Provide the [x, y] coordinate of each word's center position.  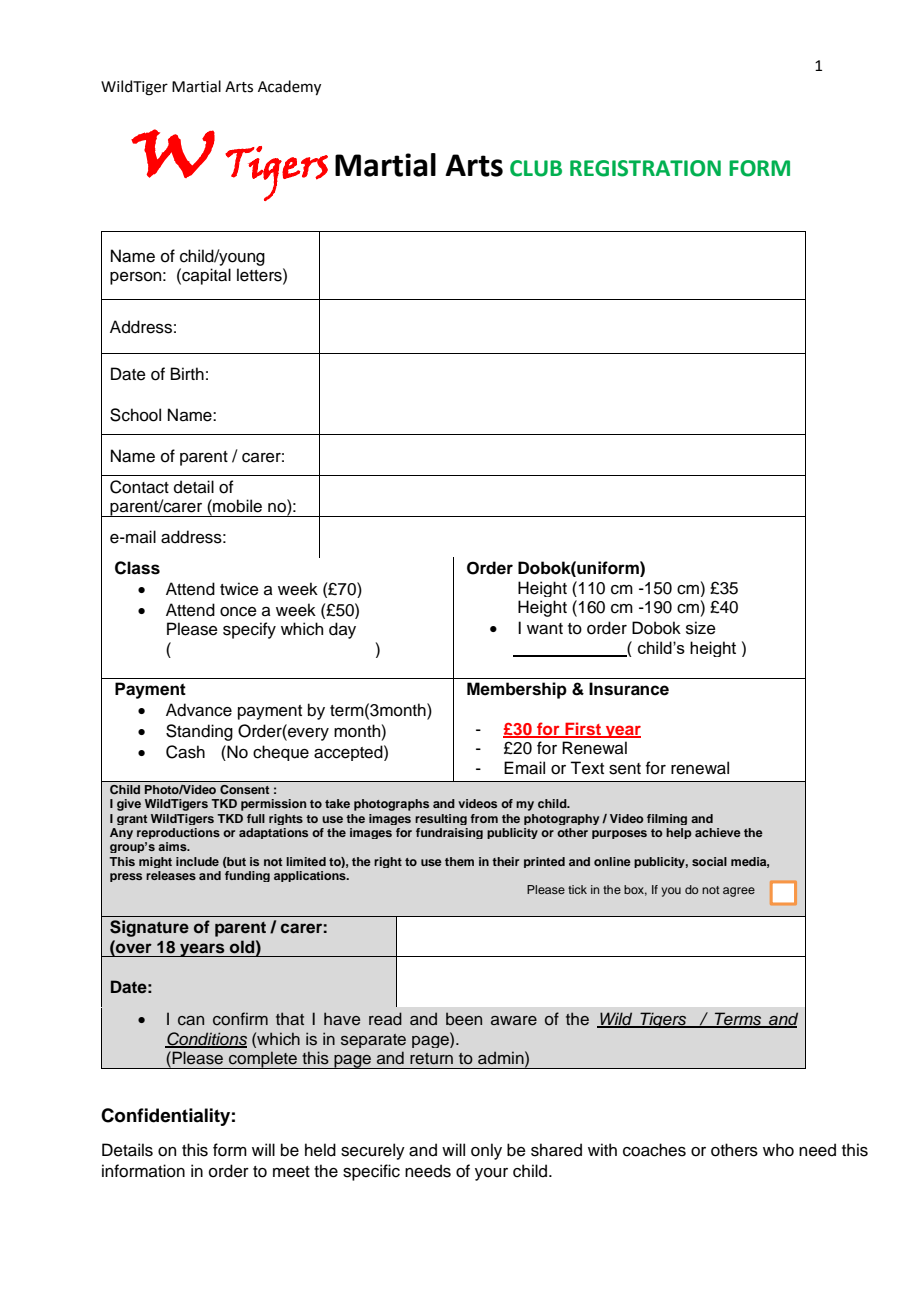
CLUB [536, 168]
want [545, 629]
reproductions [178, 833]
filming [667, 819]
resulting [441, 819]
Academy [289, 87]
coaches [654, 1150]
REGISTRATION [645, 168]
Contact [139, 487]
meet [291, 1172]
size [701, 628]
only [486, 1151]
